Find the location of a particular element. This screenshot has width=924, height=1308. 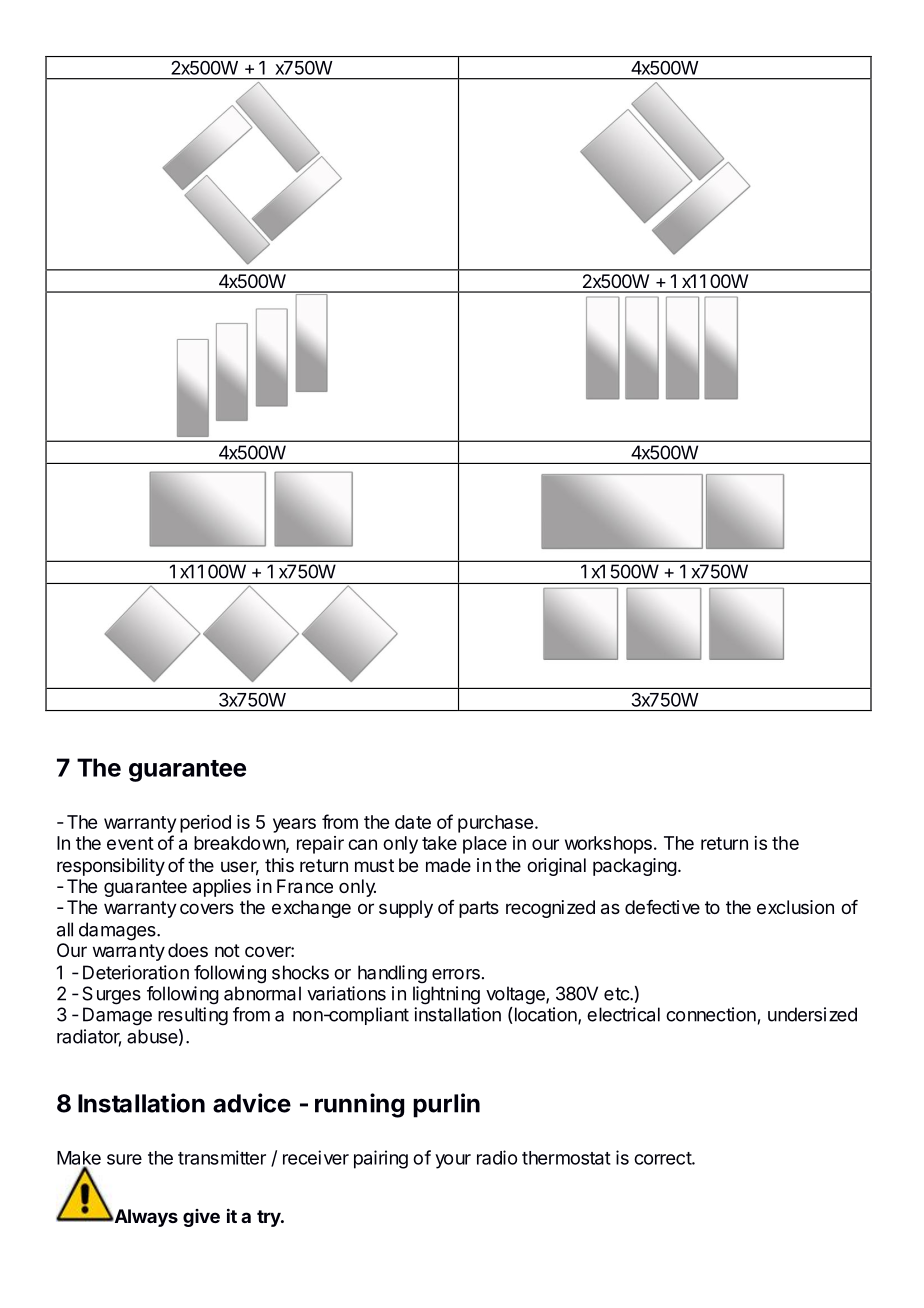

event is located at coordinates (130, 843).
